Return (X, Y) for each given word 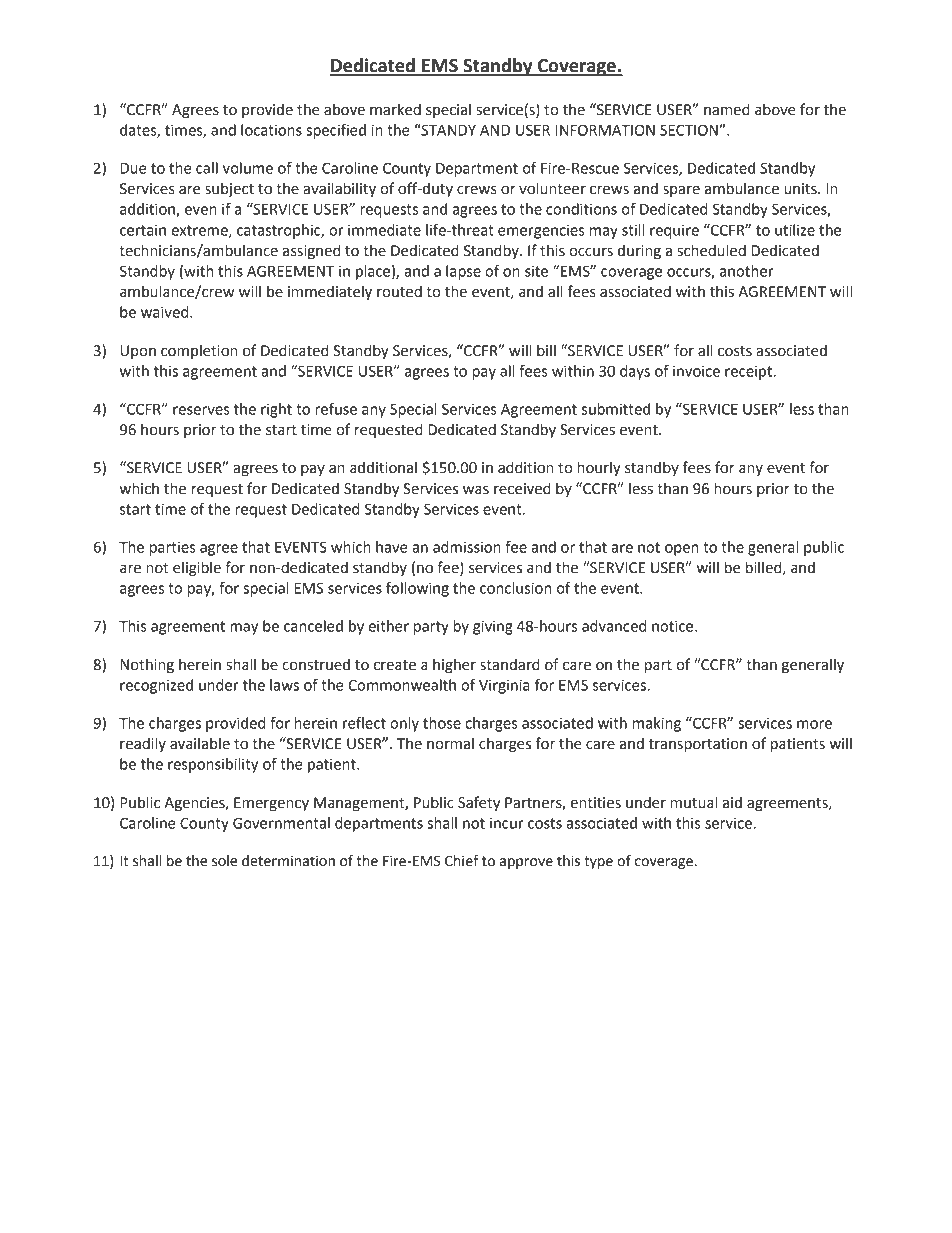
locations (271, 130)
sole (224, 861)
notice (674, 626)
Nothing (147, 665)
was (476, 490)
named (727, 109)
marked (395, 109)
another (747, 271)
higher (454, 665)
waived (166, 312)
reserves (201, 410)
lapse (463, 272)
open (681, 550)
